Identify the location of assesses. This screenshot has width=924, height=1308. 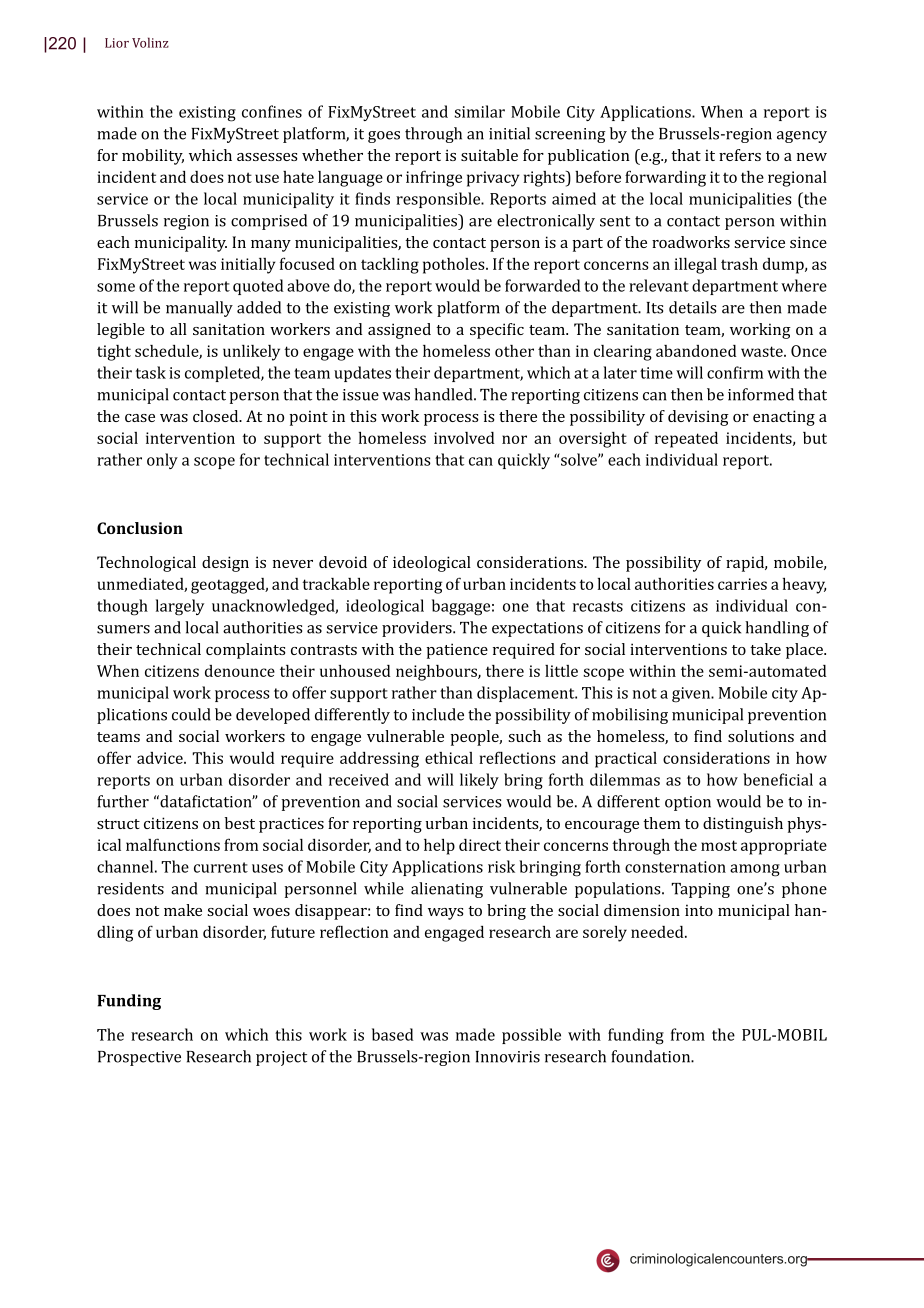
(267, 157).
